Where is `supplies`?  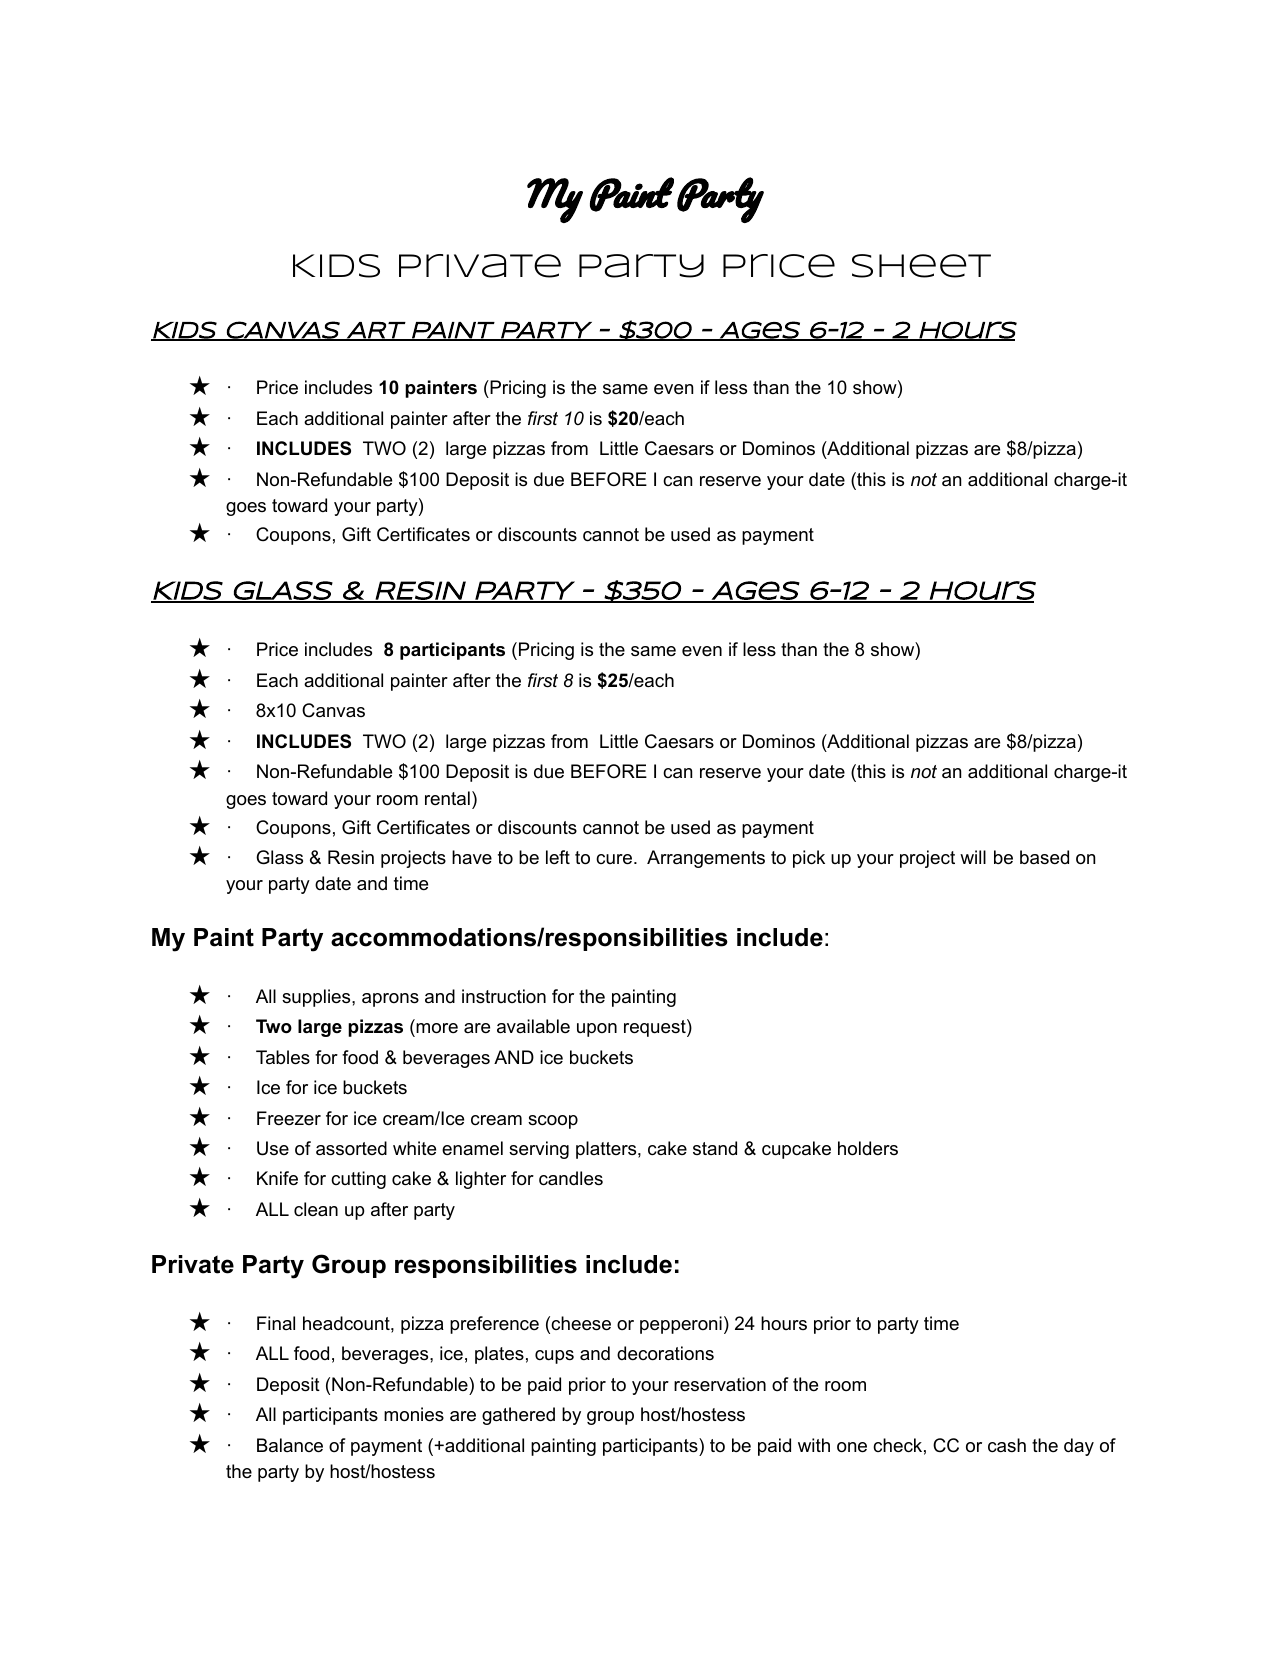
supplies is located at coordinates (317, 998).
